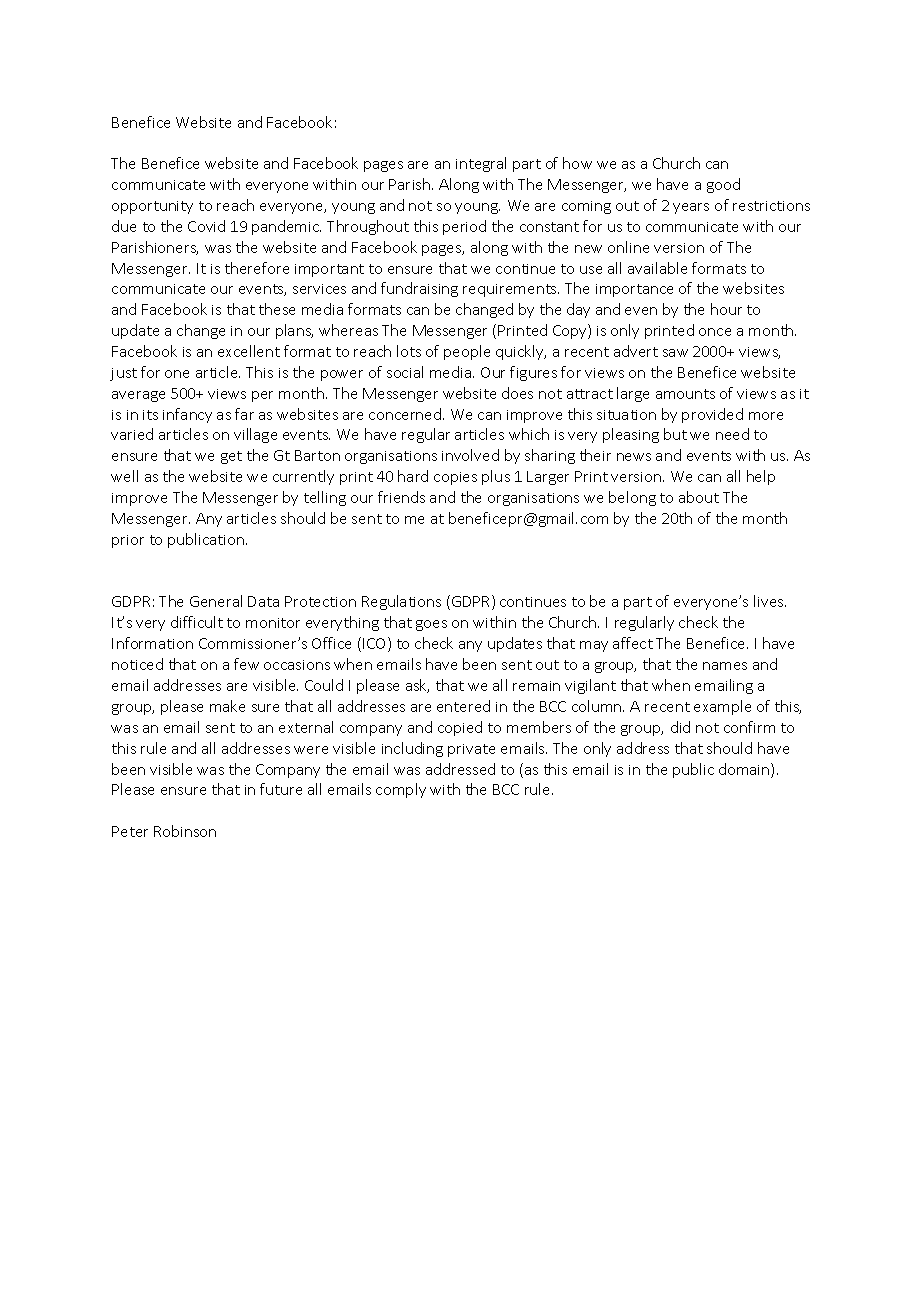 Image resolution: width=924 pixels, height=1308 pixels. What do you see at coordinates (152, 207) in the screenshot?
I see `opportunity` at bounding box center [152, 207].
